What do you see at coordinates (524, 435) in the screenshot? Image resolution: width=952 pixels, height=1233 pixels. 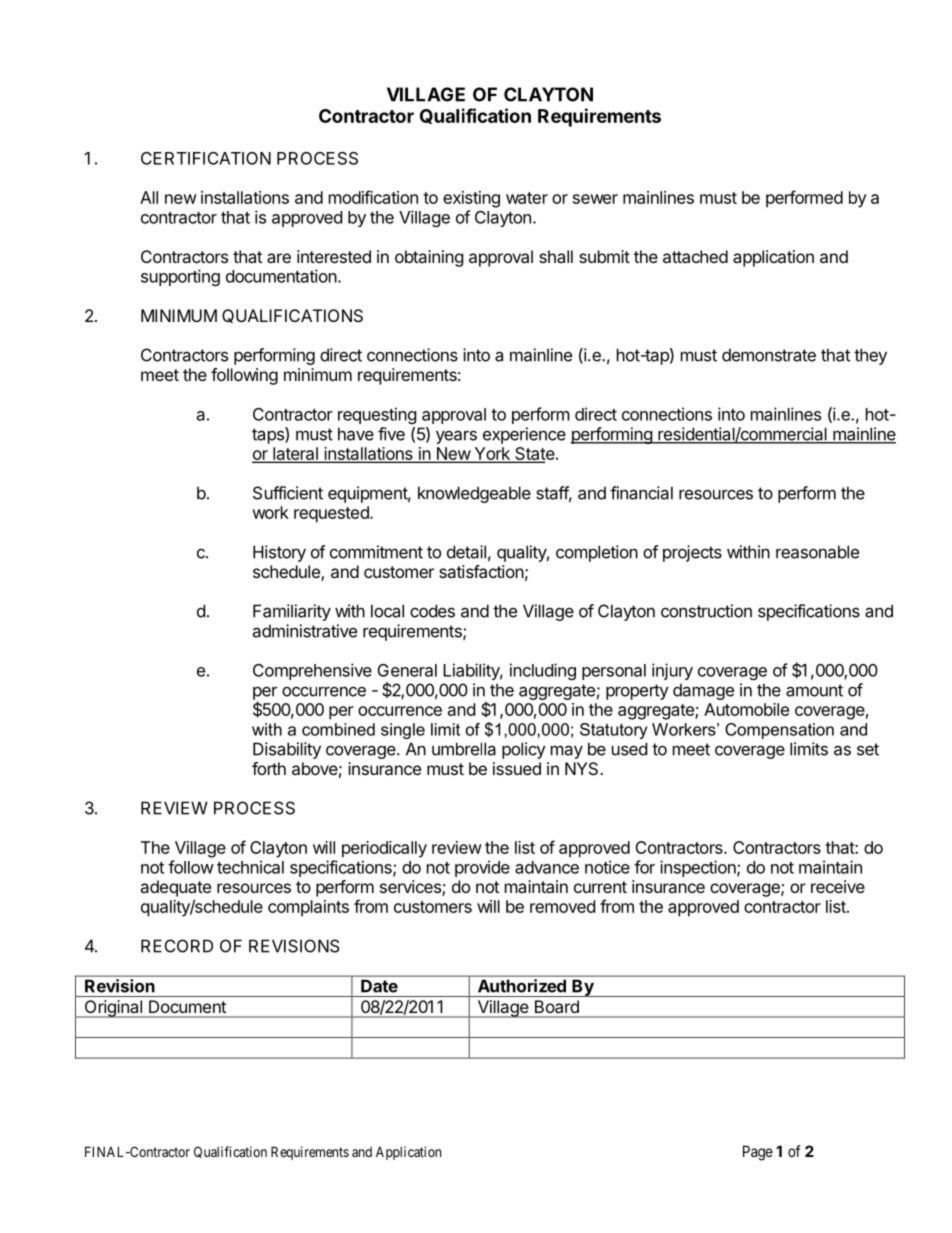 I see `experience` at bounding box center [524, 435].
